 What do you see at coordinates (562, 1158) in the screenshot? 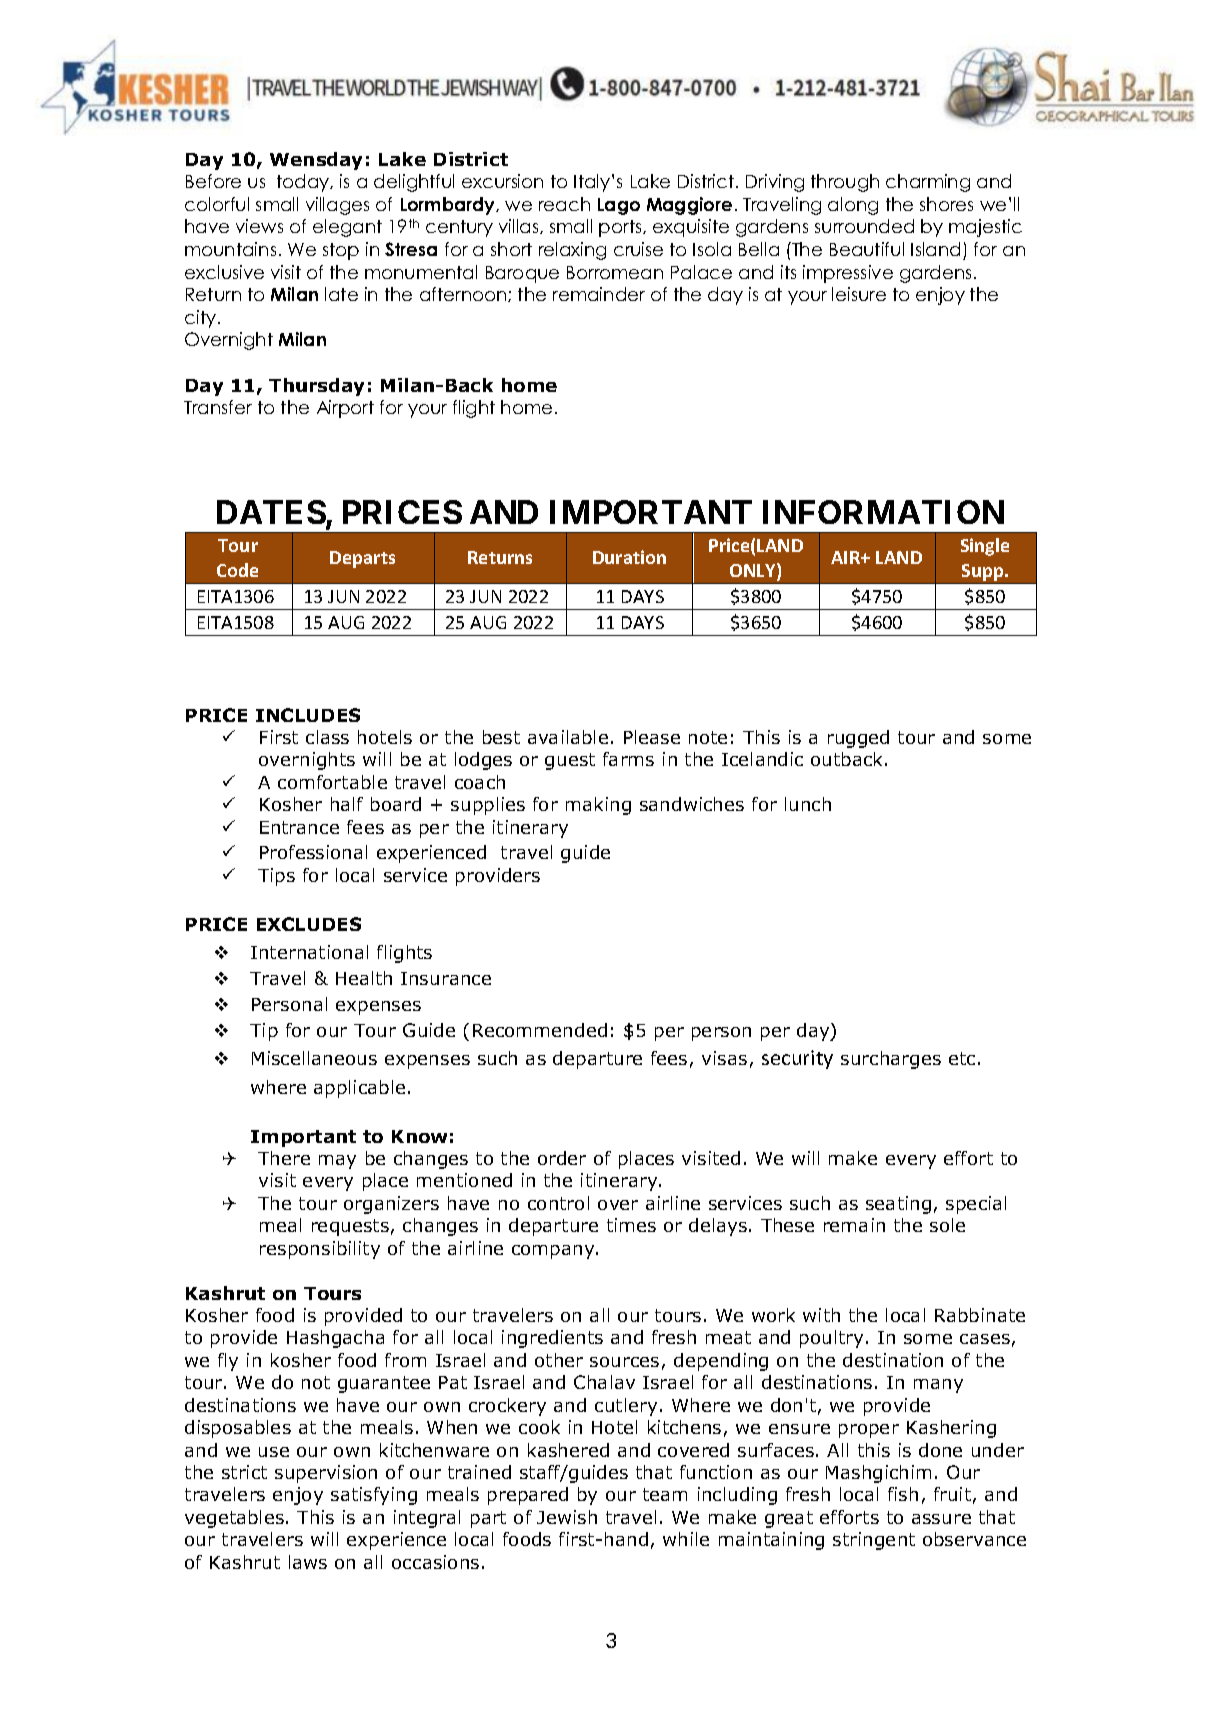
I see `order` at bounding box center [562, 1158].
